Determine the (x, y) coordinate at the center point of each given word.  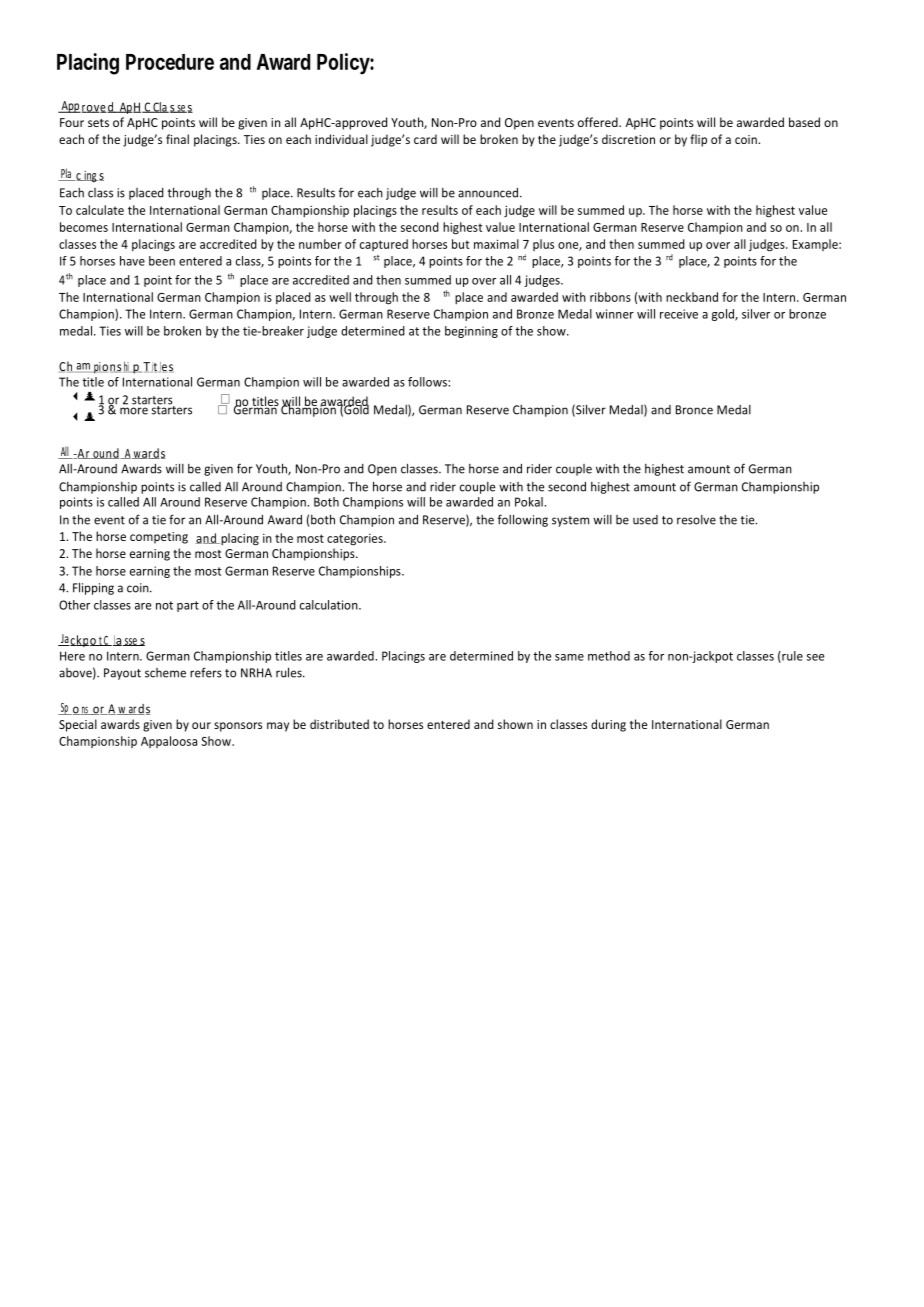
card (425, 139)
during (608, 725)
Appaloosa (169, 742)
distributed (339, 724)
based (804, 122)
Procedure (170, 62)
